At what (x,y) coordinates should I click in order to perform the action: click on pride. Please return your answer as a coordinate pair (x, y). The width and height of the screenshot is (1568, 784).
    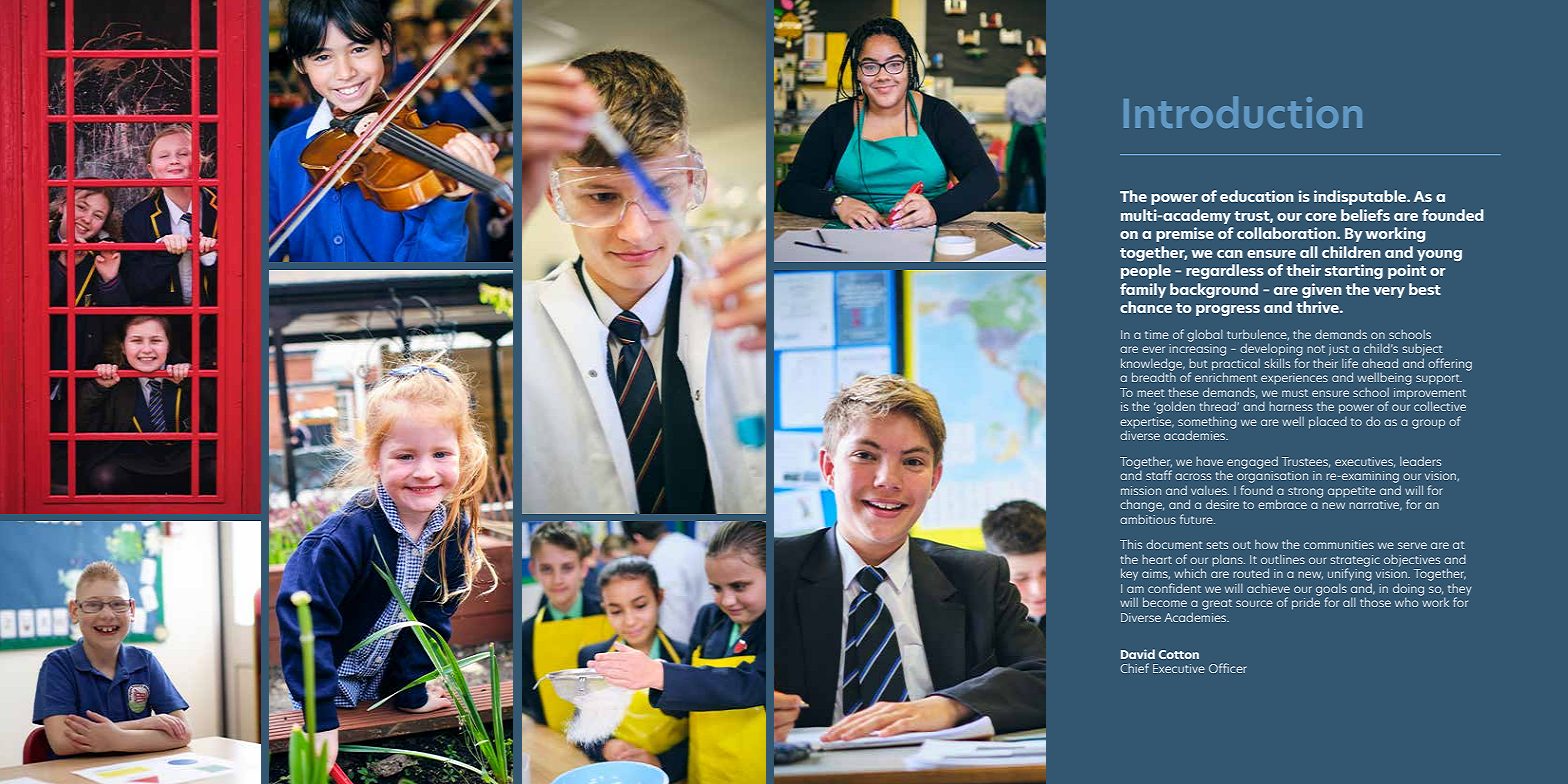
    Looking at the image, I should click on (1306, 602).
